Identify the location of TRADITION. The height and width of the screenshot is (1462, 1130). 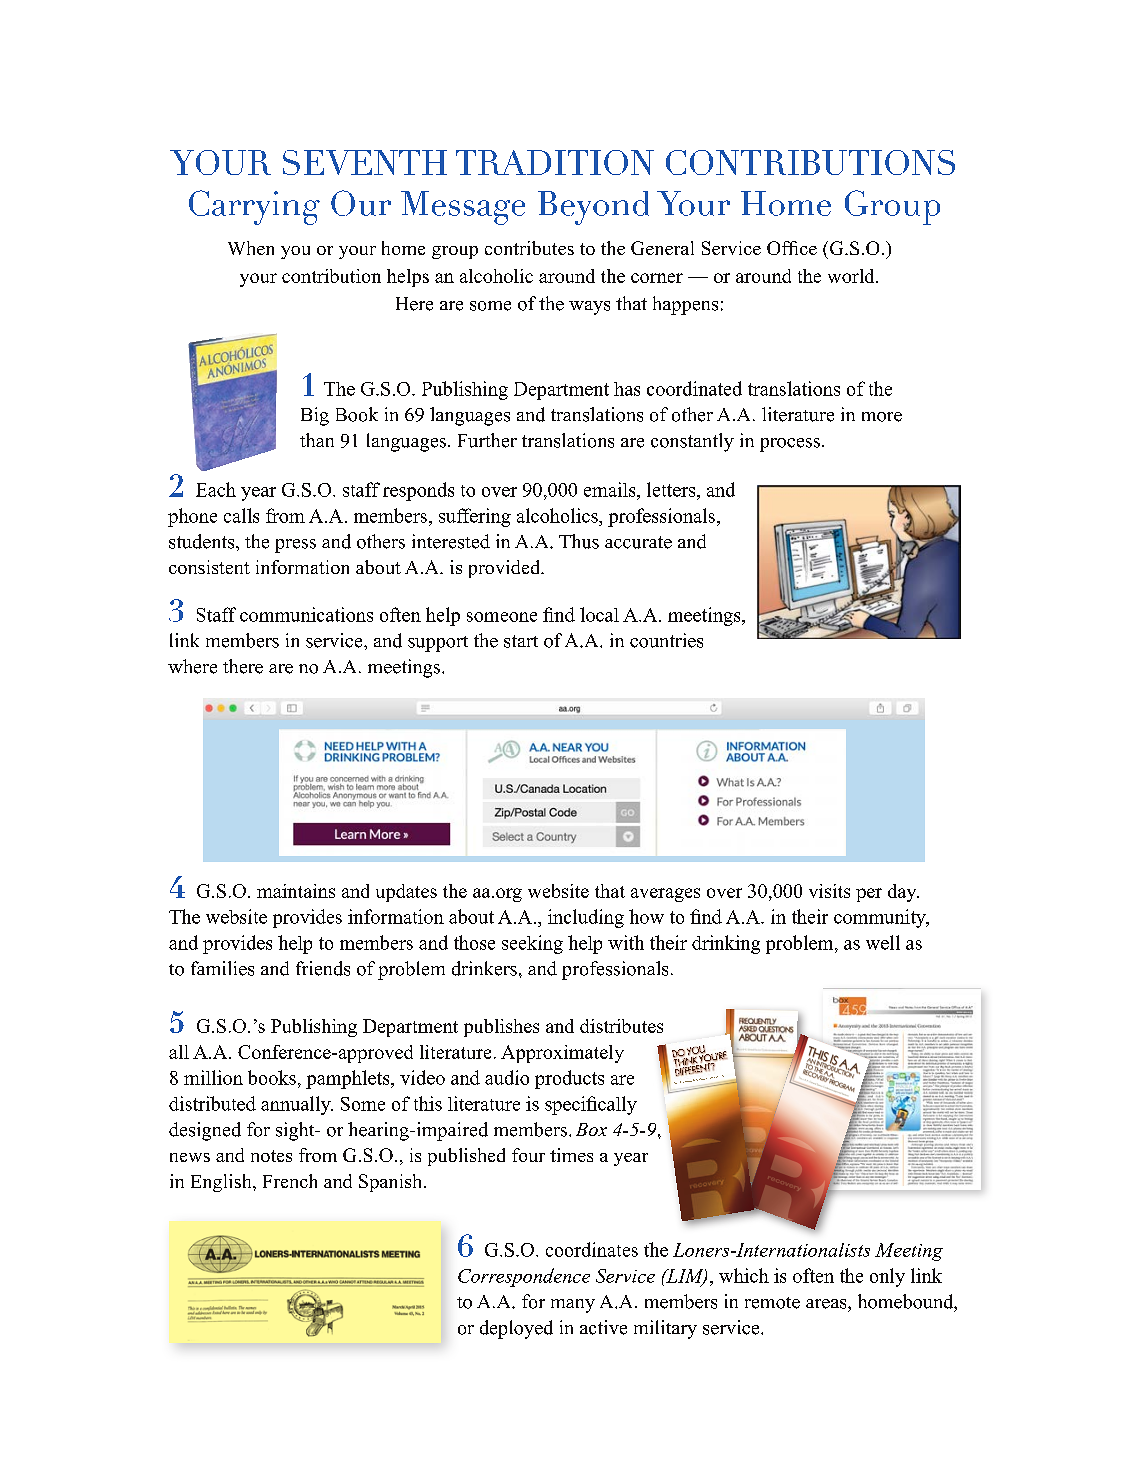
(555, 162).
